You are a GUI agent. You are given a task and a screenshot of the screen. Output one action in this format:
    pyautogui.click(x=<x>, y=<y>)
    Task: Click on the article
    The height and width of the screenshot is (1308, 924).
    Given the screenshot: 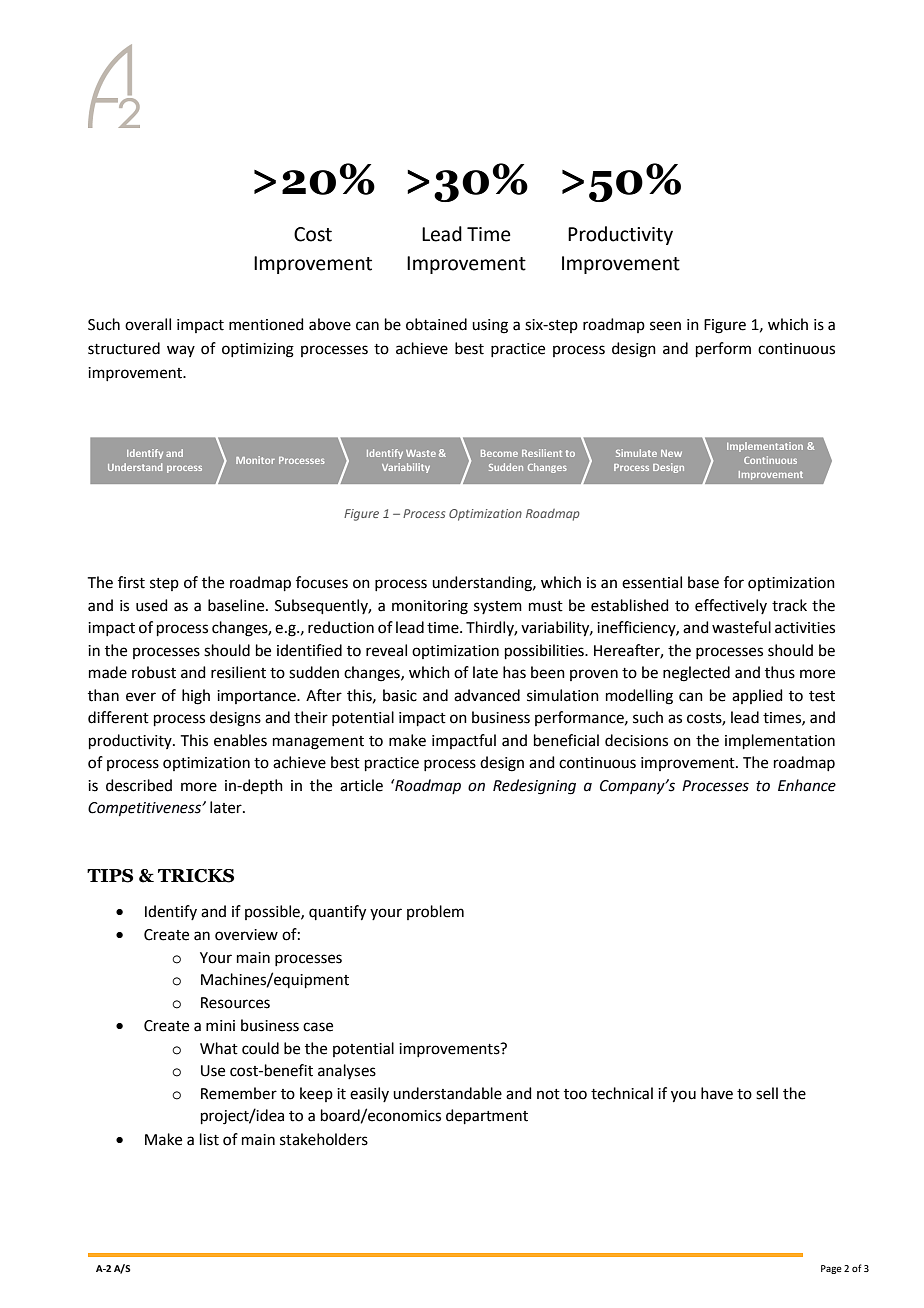 What is the action you would take?
    pyautogui.click(x=361, y=785)
